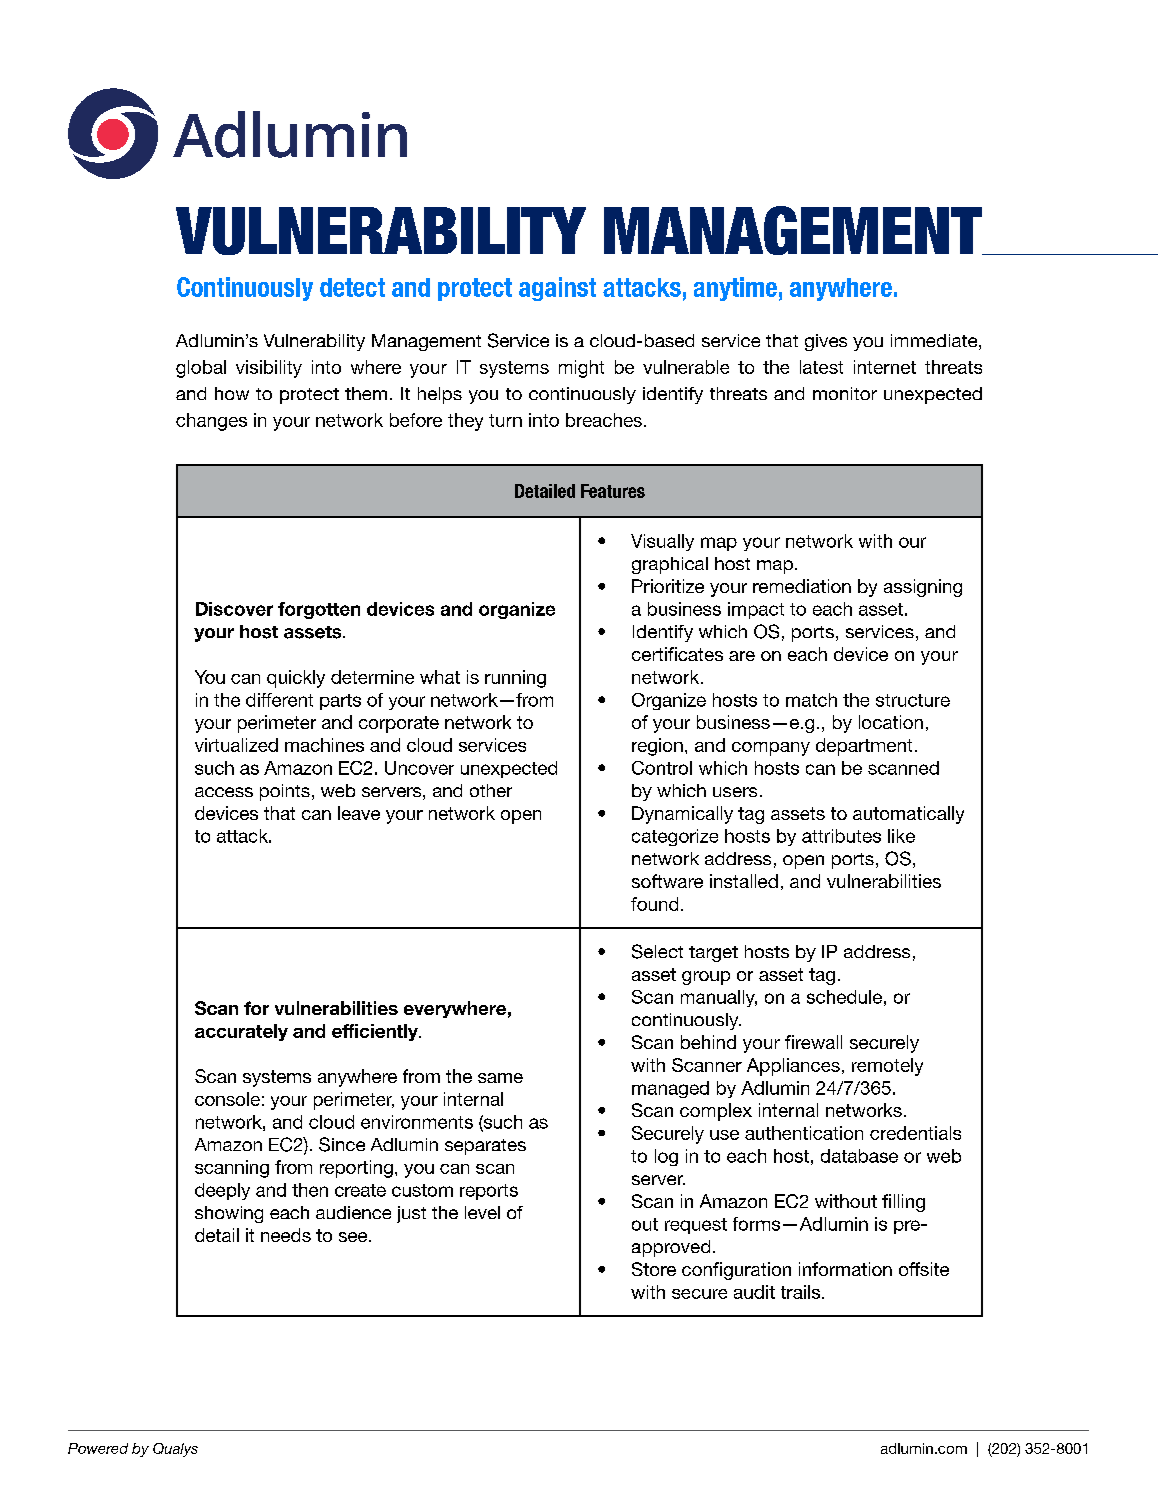 Image resolution: width=1158 pixels, height=1498 pixels. I want to click on Store, so click(654, 1269).
